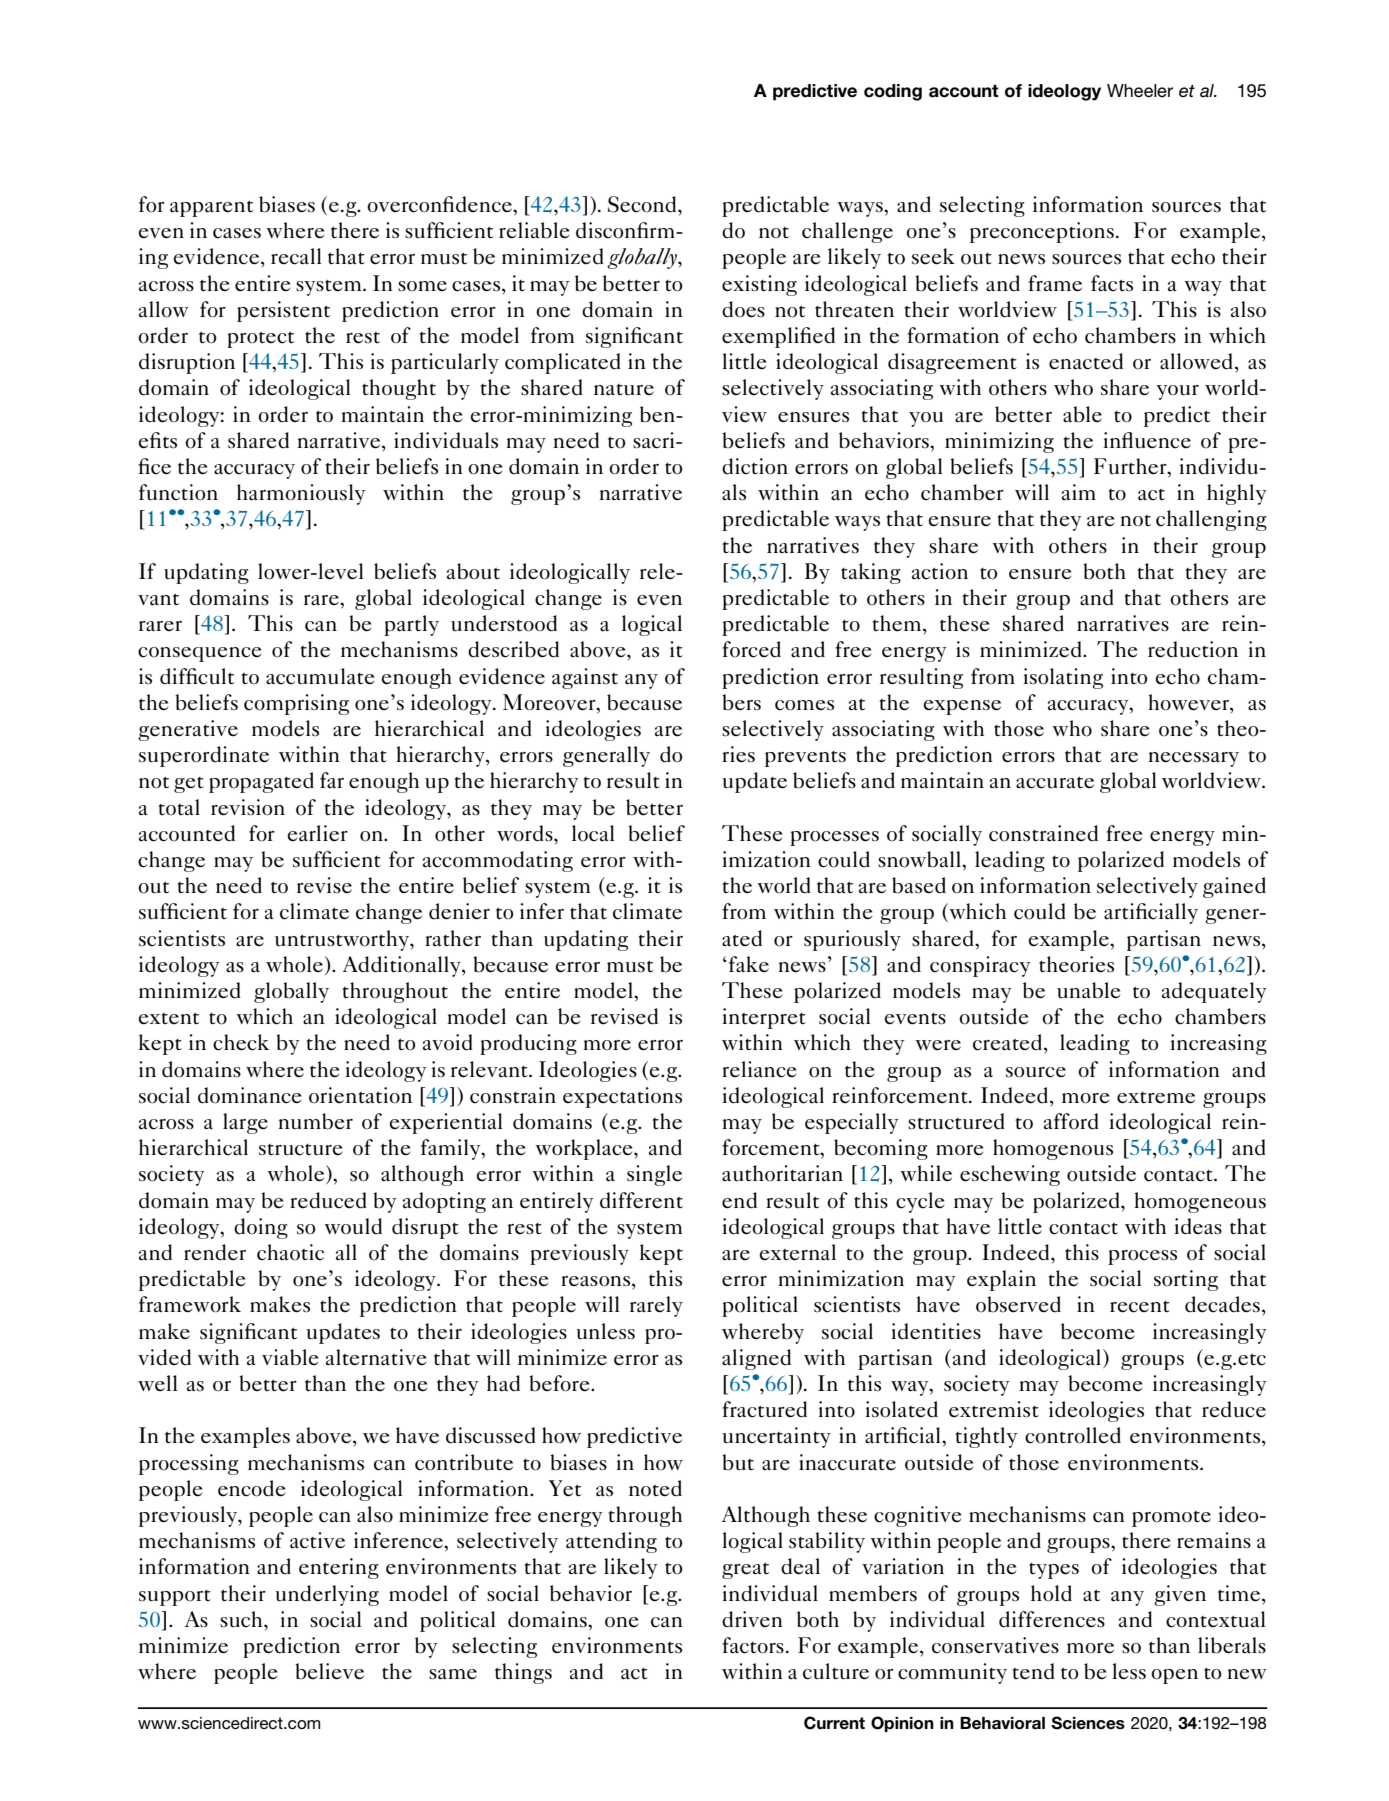 This document has width=1389, height=1801. Describe the element at coordinates (753, 1645) in the document. I see `factors` at that location.
